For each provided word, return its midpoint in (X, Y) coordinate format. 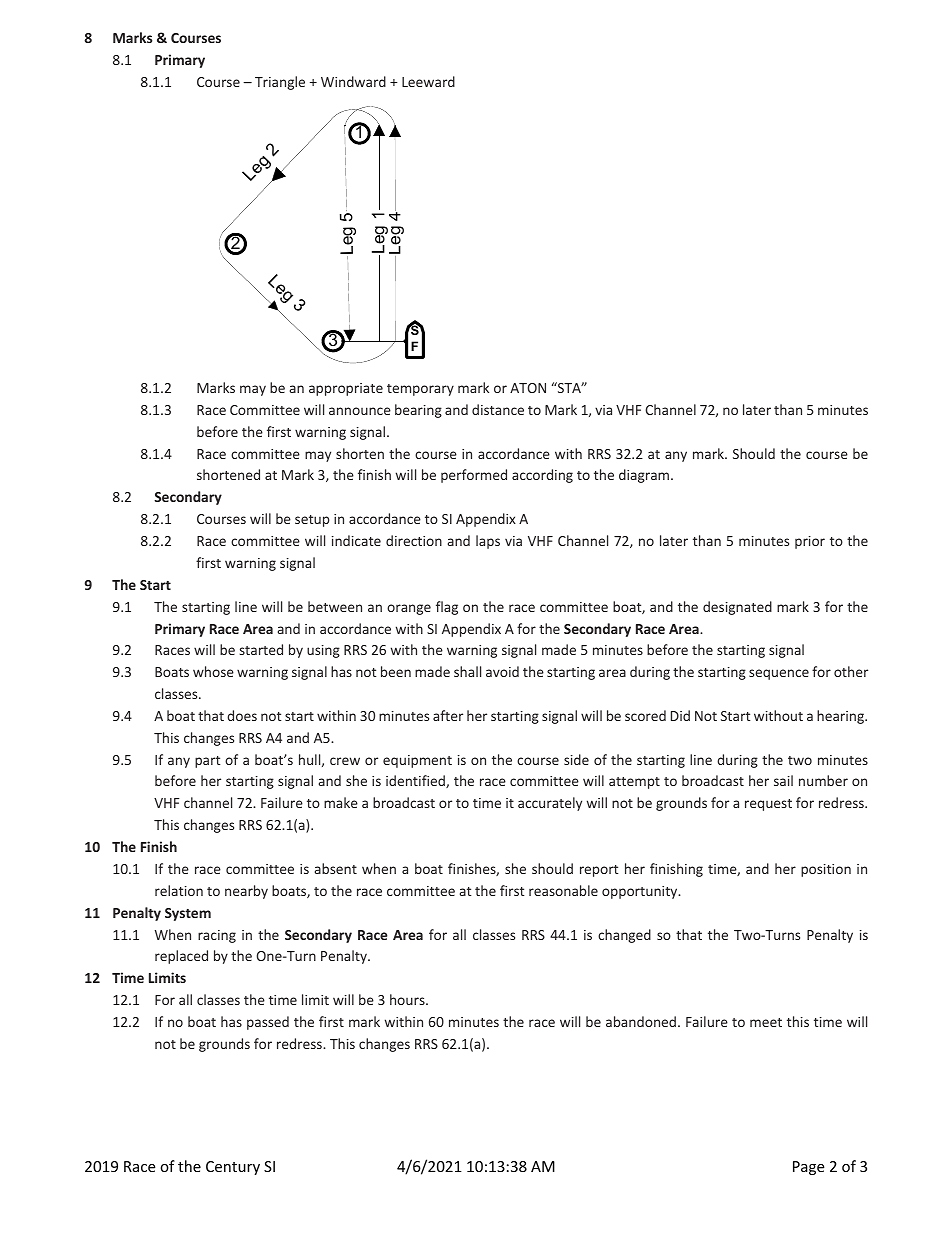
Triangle (280, 83)
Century (233, 1168)
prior (810, 542)
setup (312, 521)
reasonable (563, 890)
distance (498, 409)
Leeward (428, 81)
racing (217, 936)
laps (488, 542)
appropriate (346, 389)
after (448, 715)
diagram (645, 476)
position (826, 870)
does (242, 715)
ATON (528, 388)
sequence (779, 674)
